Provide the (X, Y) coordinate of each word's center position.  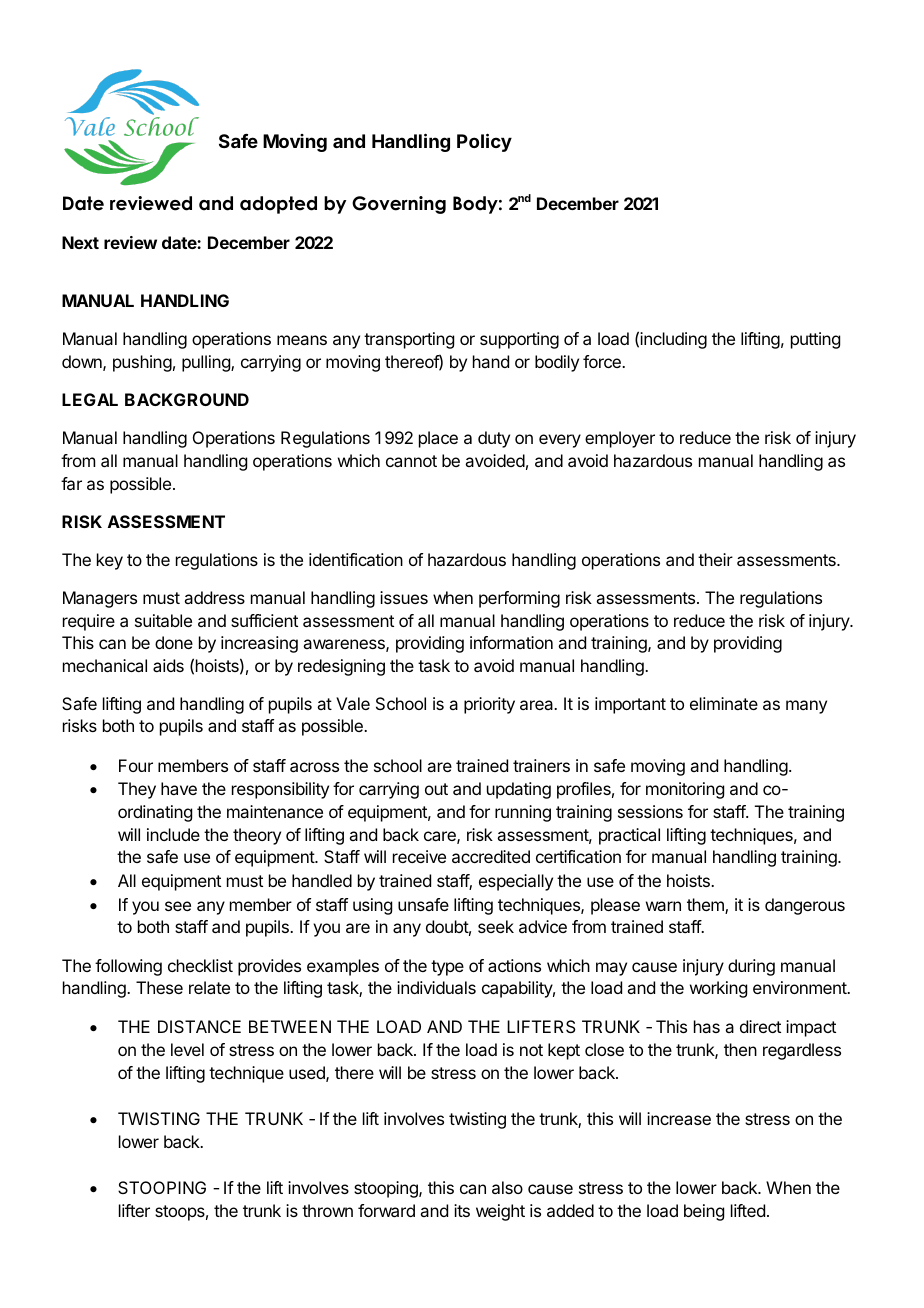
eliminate (724, 703)
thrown (327, 1210)
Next (80, 242)
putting (815, 340)
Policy (484, 142)
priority (489, 705)
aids (168, 665)
